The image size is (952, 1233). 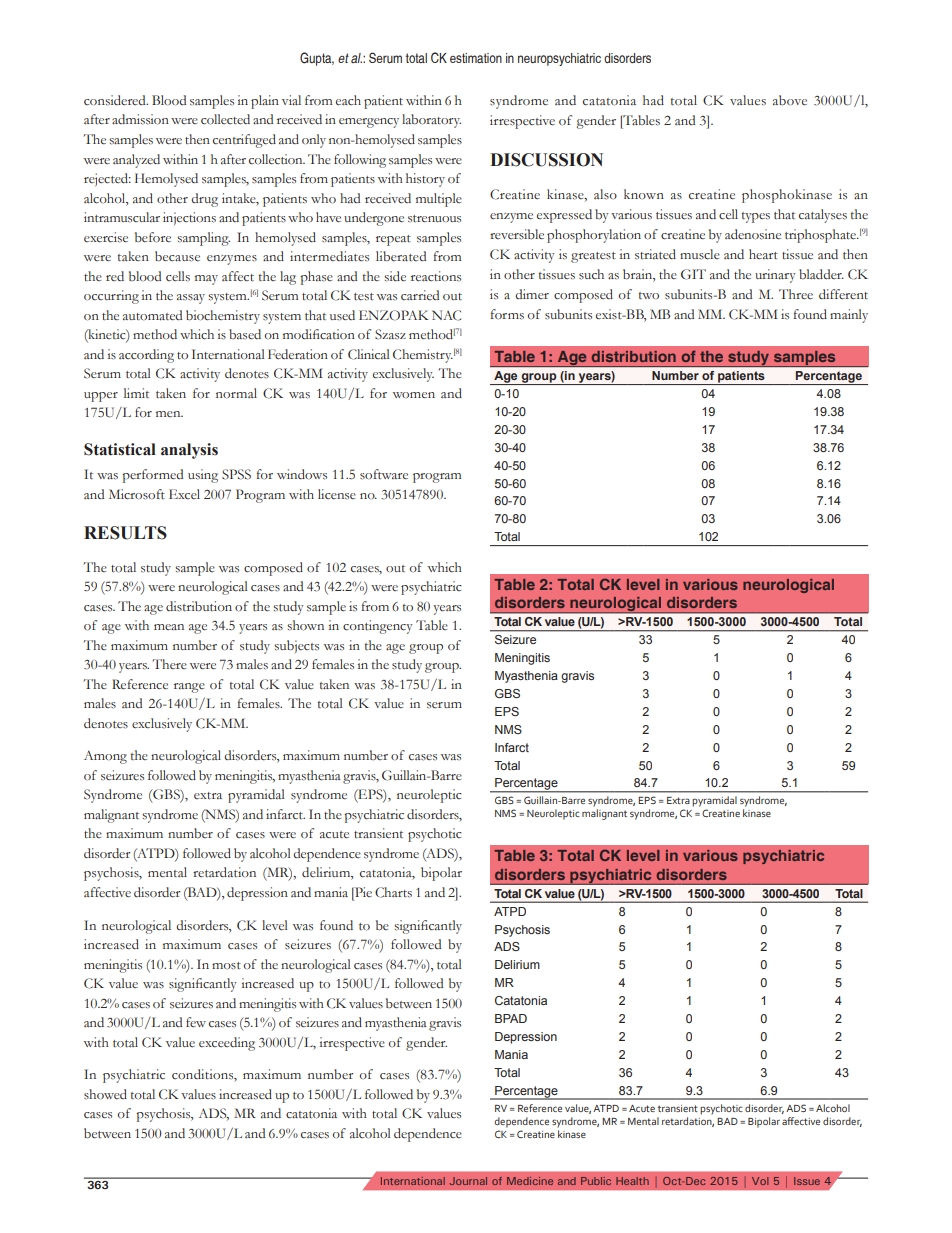 What do you see at coordinates (760, 1181) in the screenshot?
I see `Vol` at bounding box center [760, 1181].
